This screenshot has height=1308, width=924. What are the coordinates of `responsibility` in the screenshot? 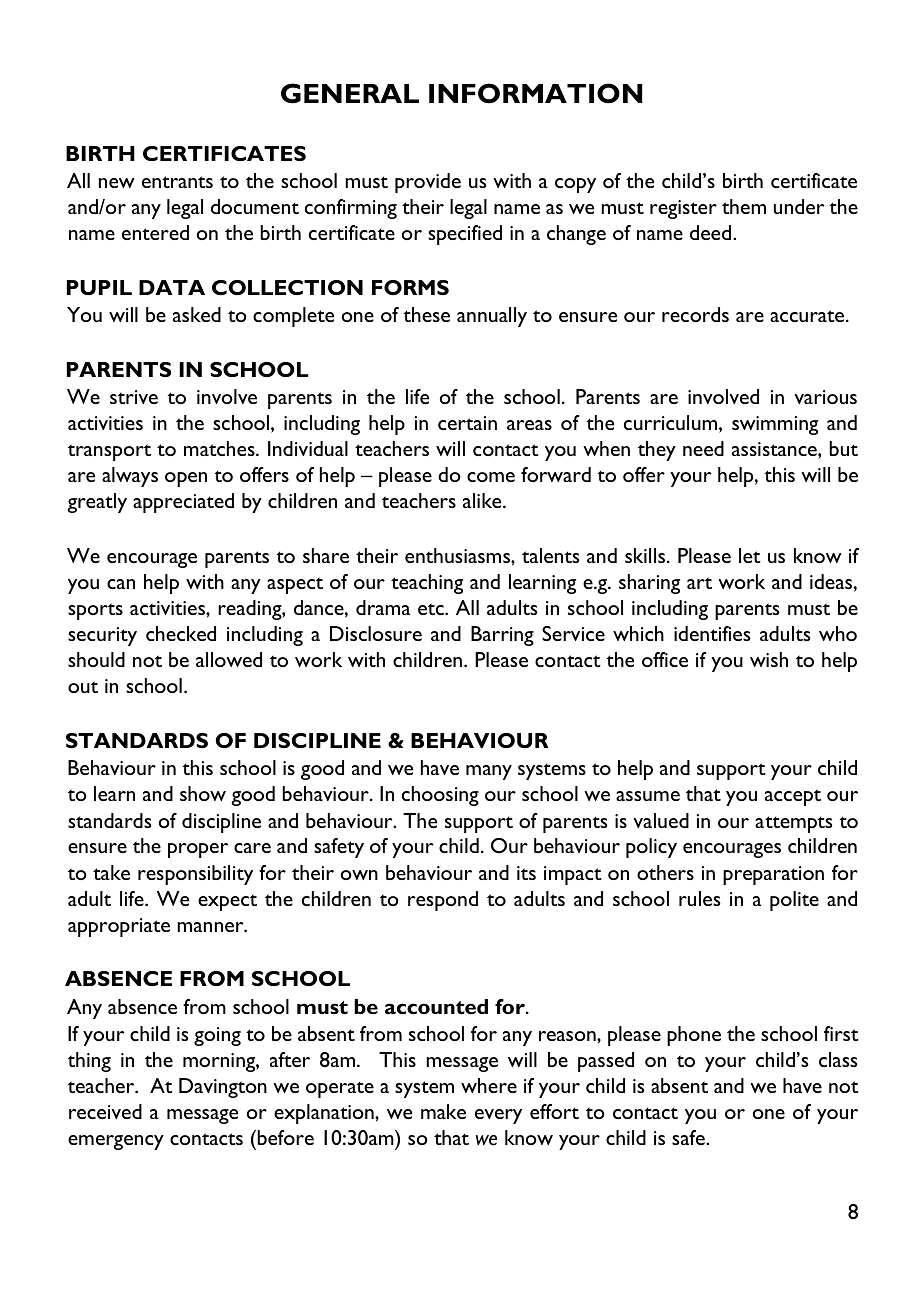 It's located at (195, 875).
